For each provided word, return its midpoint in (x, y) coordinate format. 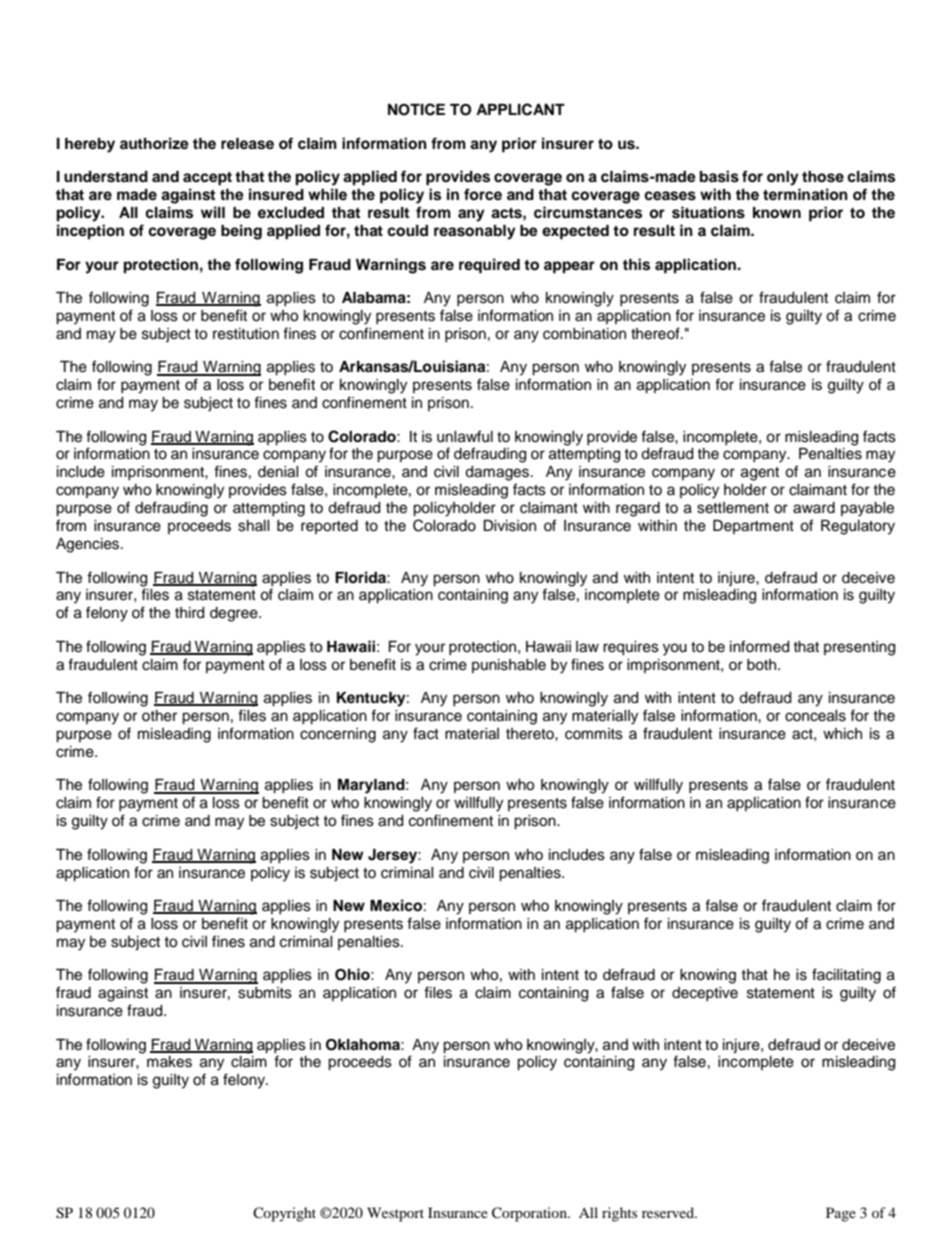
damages (498, 473)
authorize (154, 143)
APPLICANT (520, 109)
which (842, 734)
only (783, 178)
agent (760, 474)
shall (254, 526)
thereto (531, 734)
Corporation (530, 1214)
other (159, 716)
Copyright (284, 1214)
